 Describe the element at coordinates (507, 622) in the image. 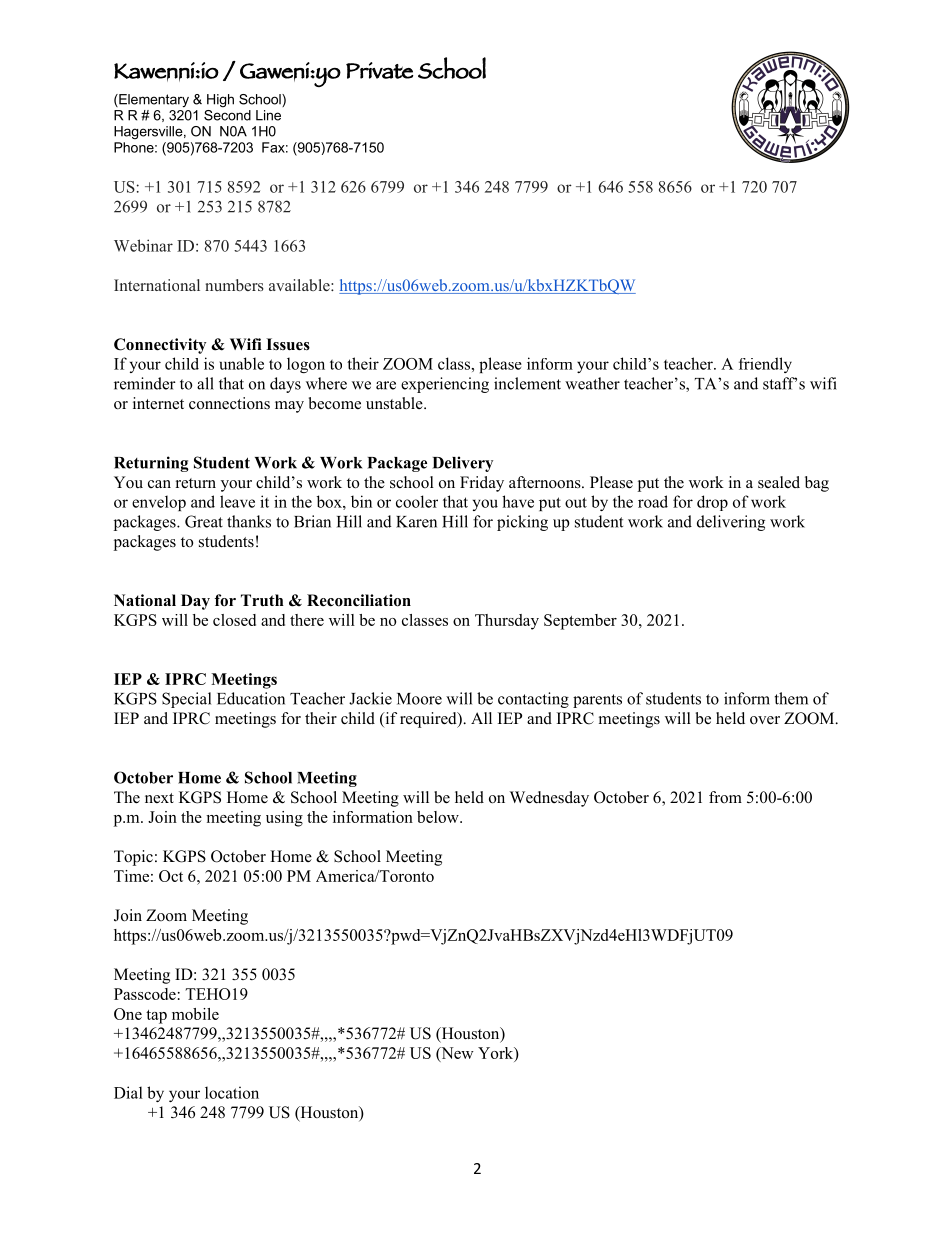

I see `Thursday` at that location.
